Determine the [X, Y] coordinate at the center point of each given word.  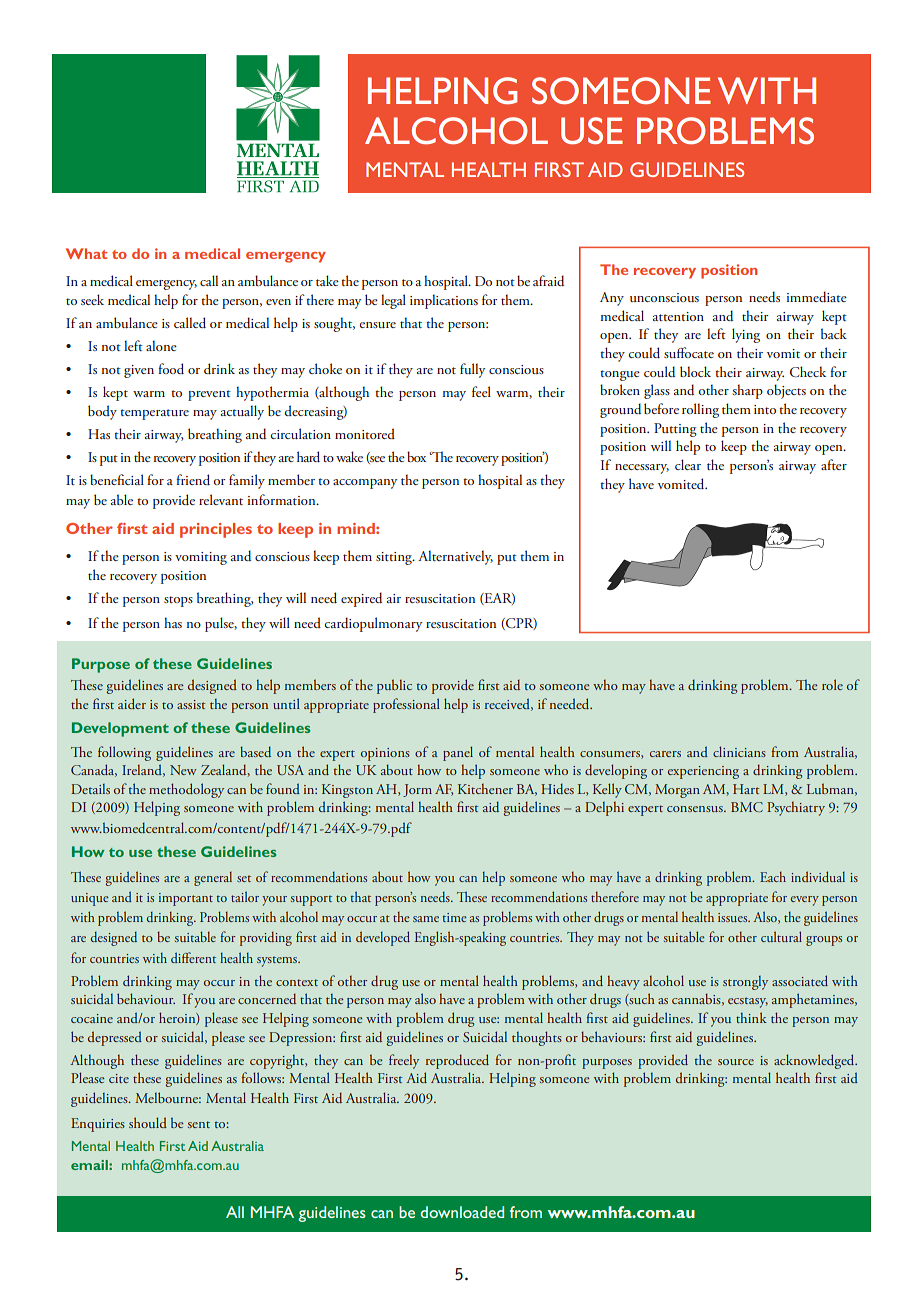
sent [199, 1124]
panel [458, 753]
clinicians [739, 751]
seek [92, 299]
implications [444, 301]
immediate [817, 296]
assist [191, 704]
